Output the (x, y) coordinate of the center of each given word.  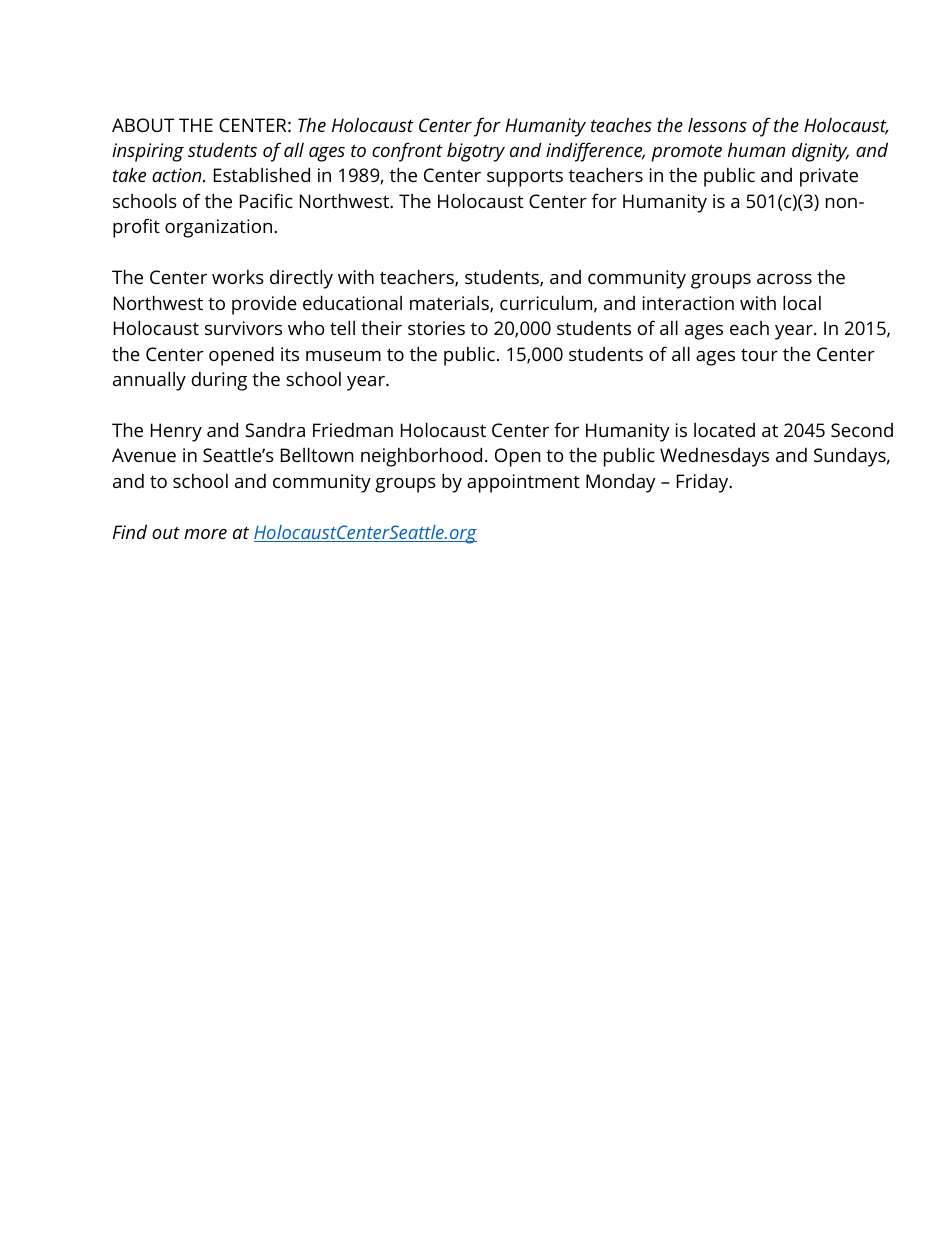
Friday (704, 483)
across (784, 279)
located (724, 430)
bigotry (476, 152)
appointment (523, 483)
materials (450, 304)
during (219, 381)
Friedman (353, 430)
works (238, 277)
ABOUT (143, 125)
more (205, 534)
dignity (820, 152)
